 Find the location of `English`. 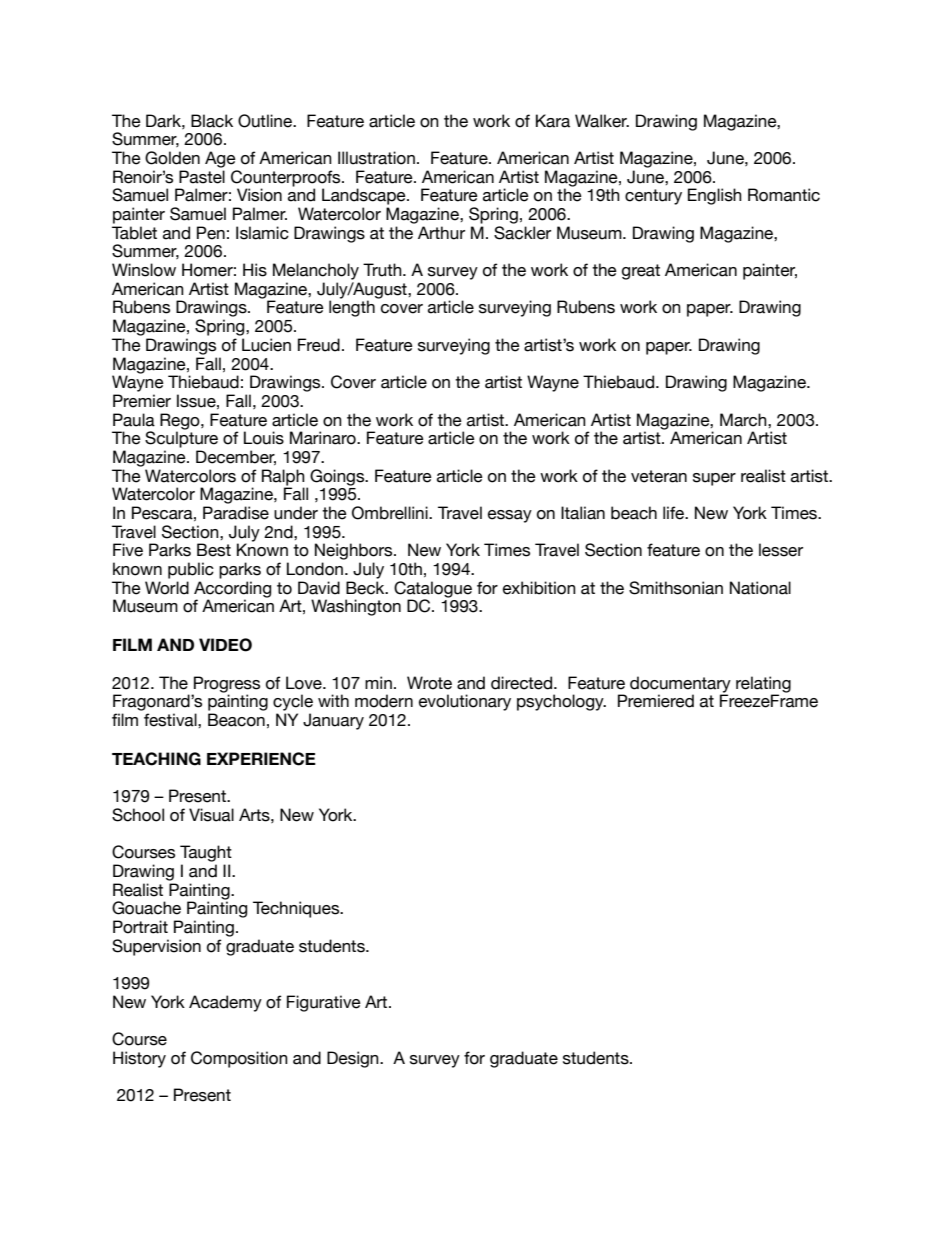

English is located at coordinates (715, 196).
